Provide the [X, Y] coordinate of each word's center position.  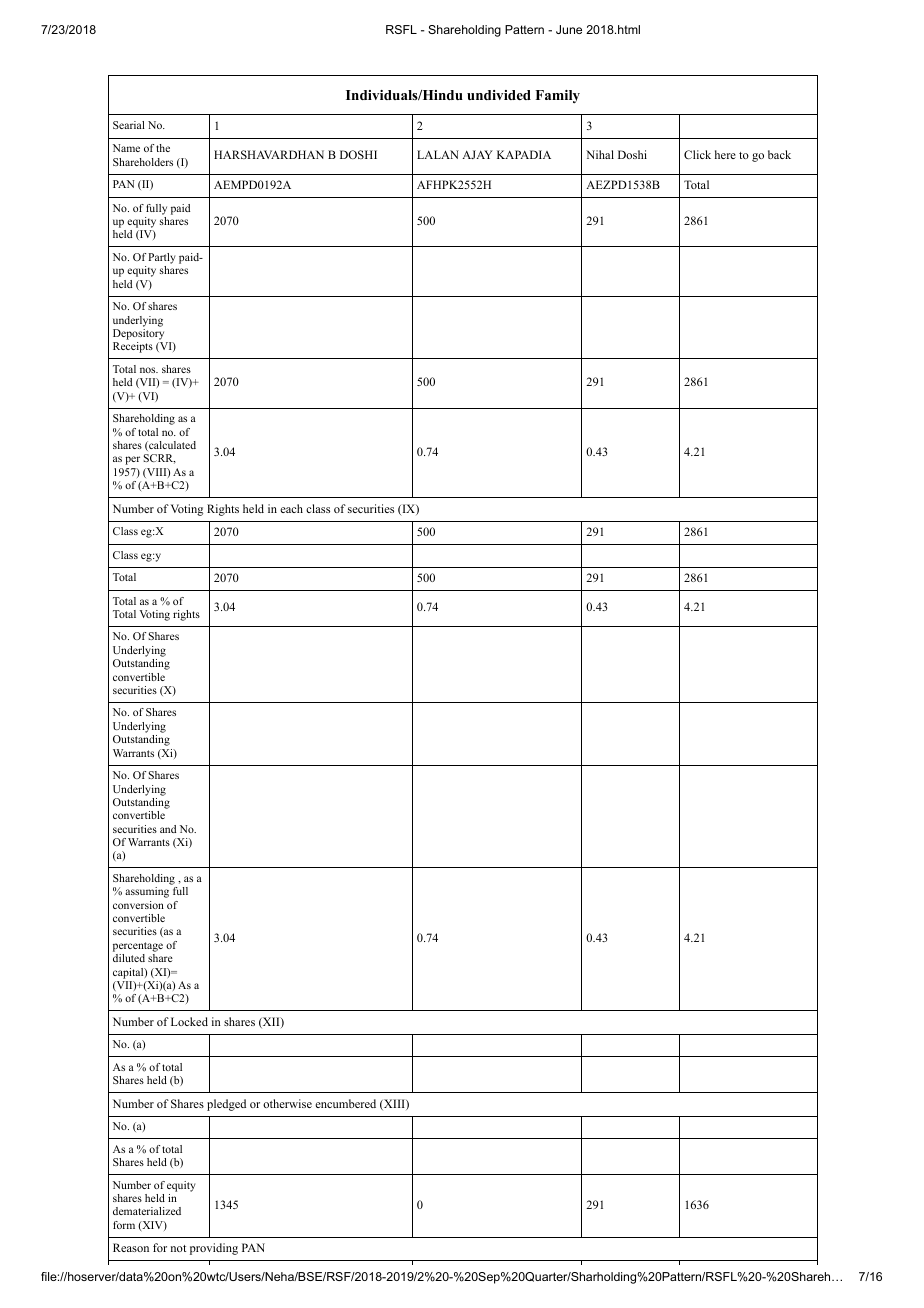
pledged [226, 1105]
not [178, 1248]
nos [149, 370]
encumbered [345, 1103]
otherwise [287, 1103]
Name [126, 148]
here [725, 154]
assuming [147, 892]
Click [697, 154]
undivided [499, 95]
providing [214, 1249]
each [291, 508]
